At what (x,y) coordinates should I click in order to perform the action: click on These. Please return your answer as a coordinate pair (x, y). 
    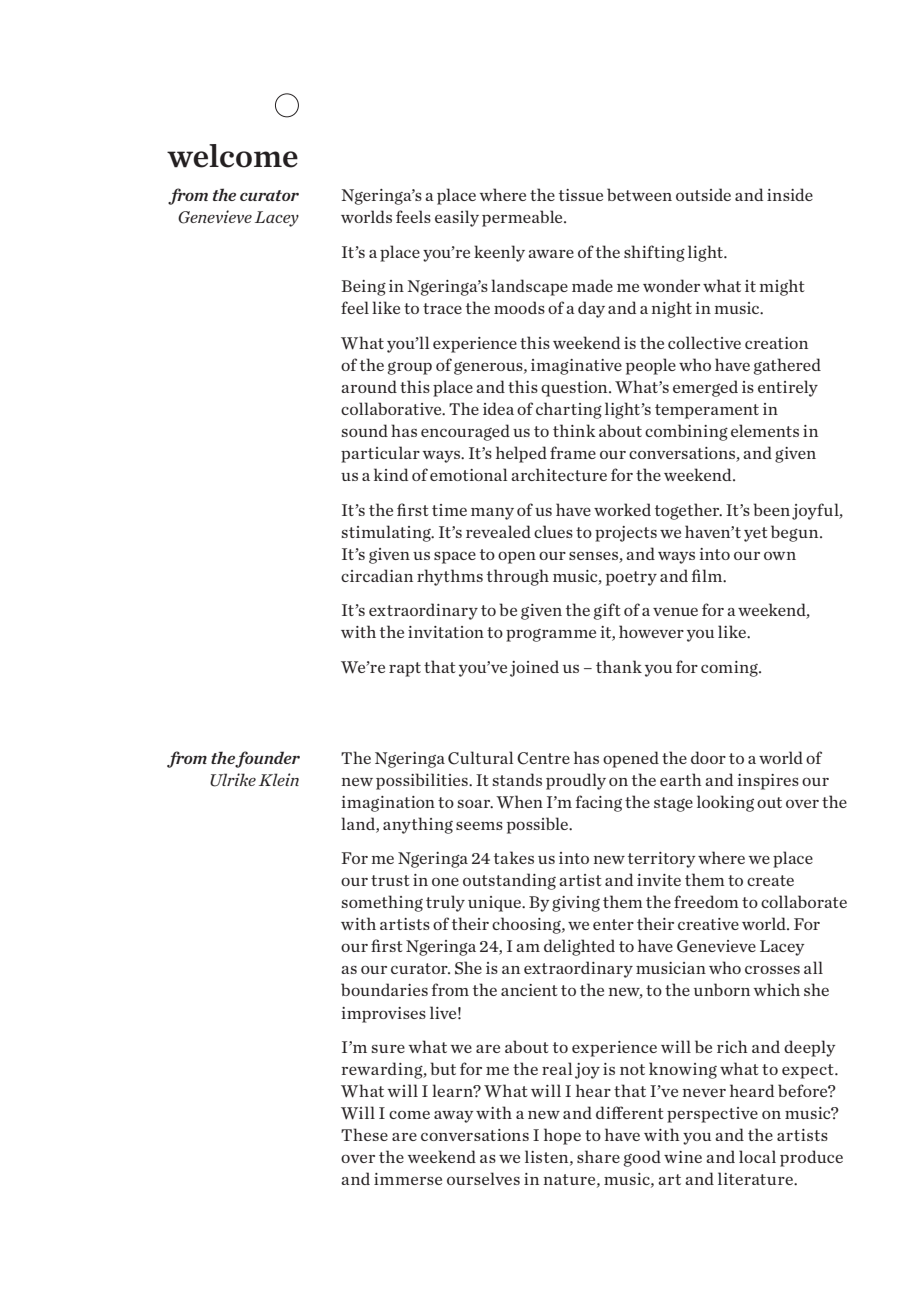
    Looking at the image, I should click on (364, 1134).
